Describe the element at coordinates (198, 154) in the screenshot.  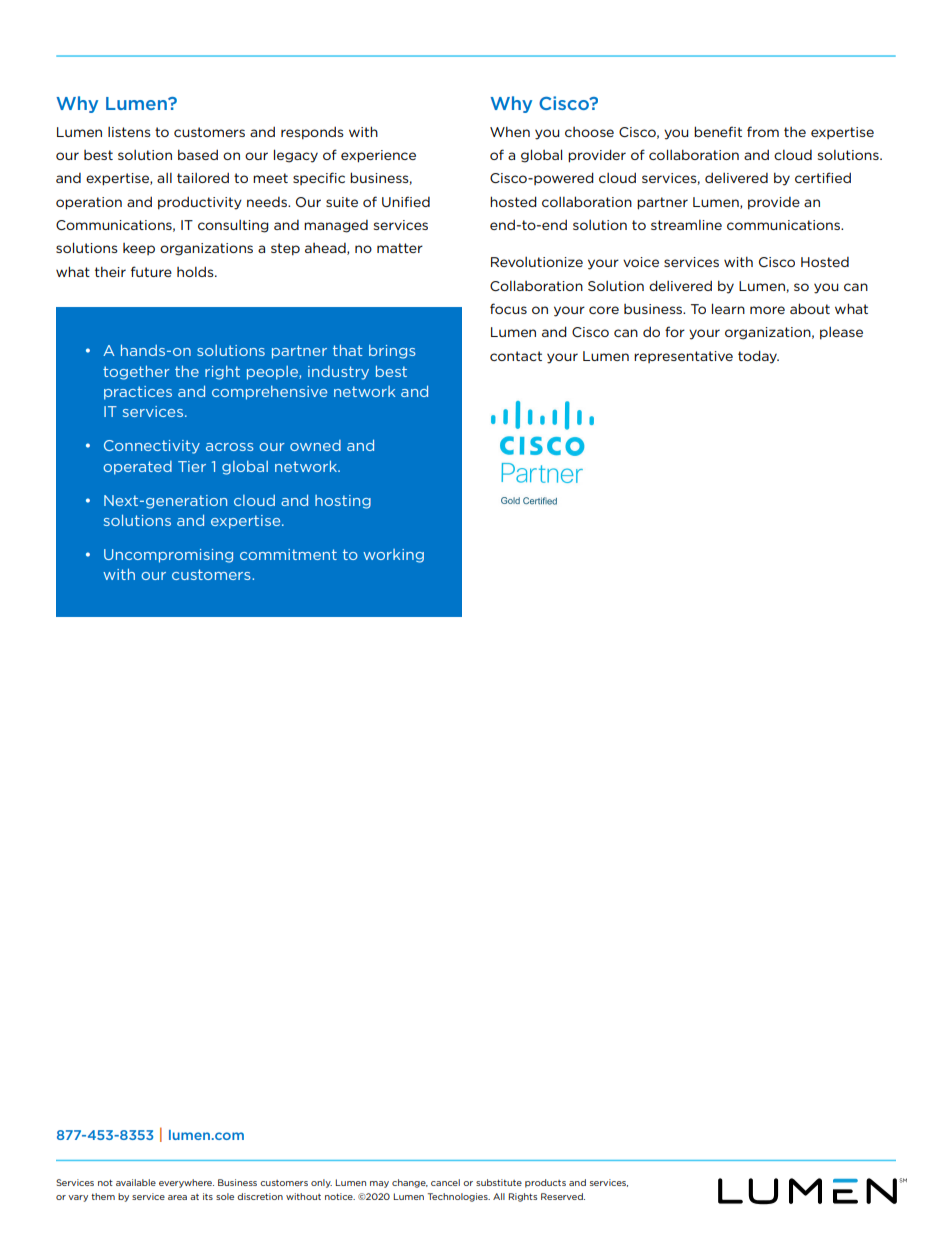
I see `based` at that location.
